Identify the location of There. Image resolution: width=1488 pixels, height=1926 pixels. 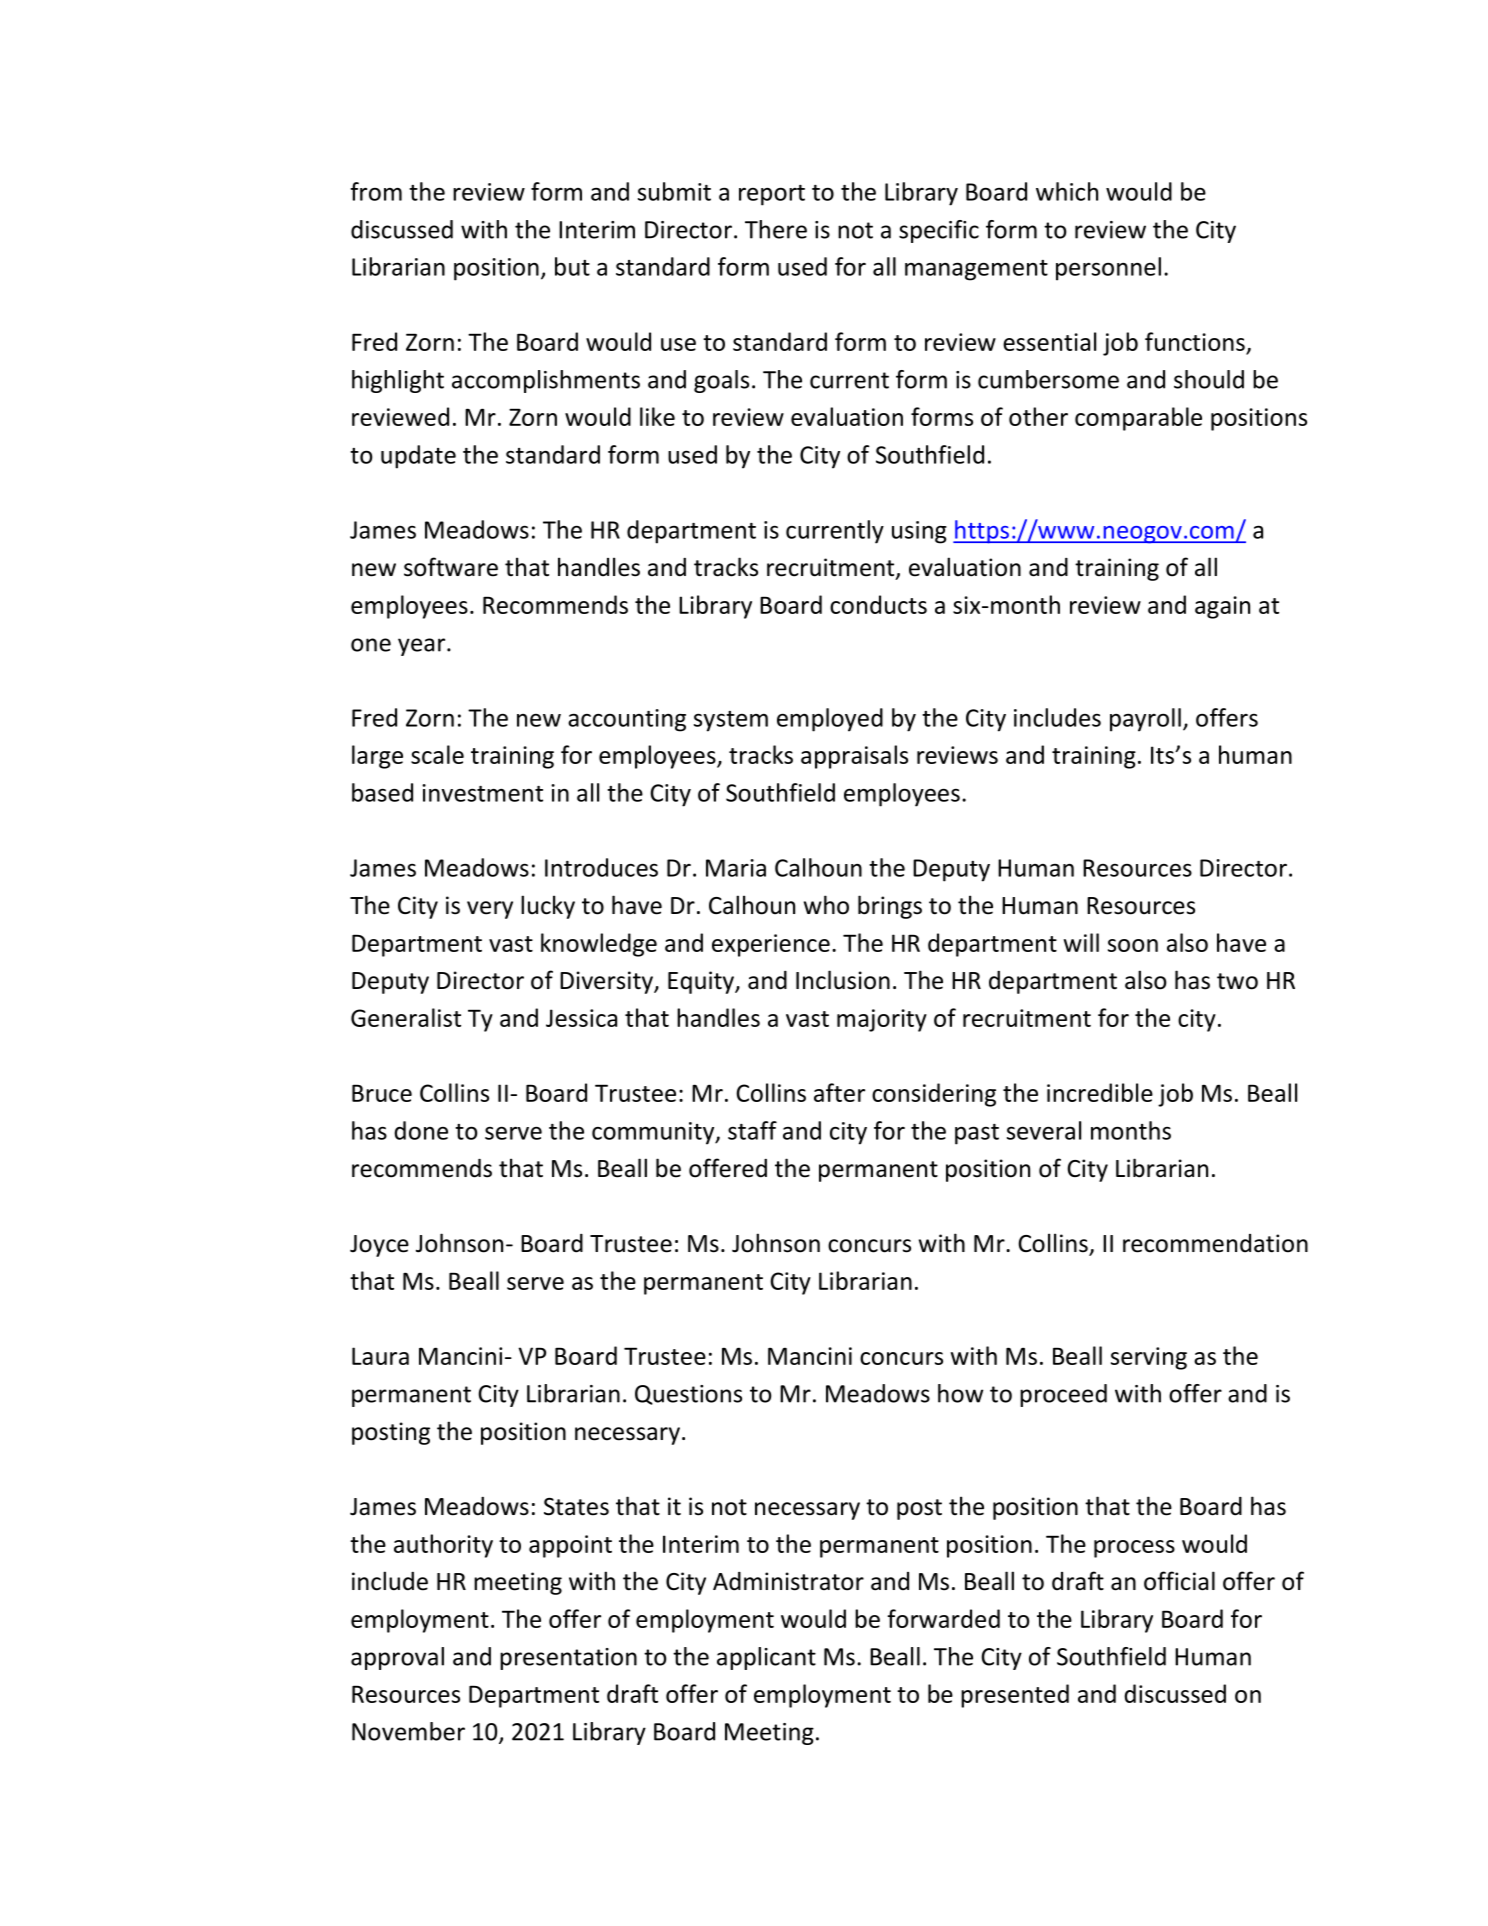
(776, 229).
